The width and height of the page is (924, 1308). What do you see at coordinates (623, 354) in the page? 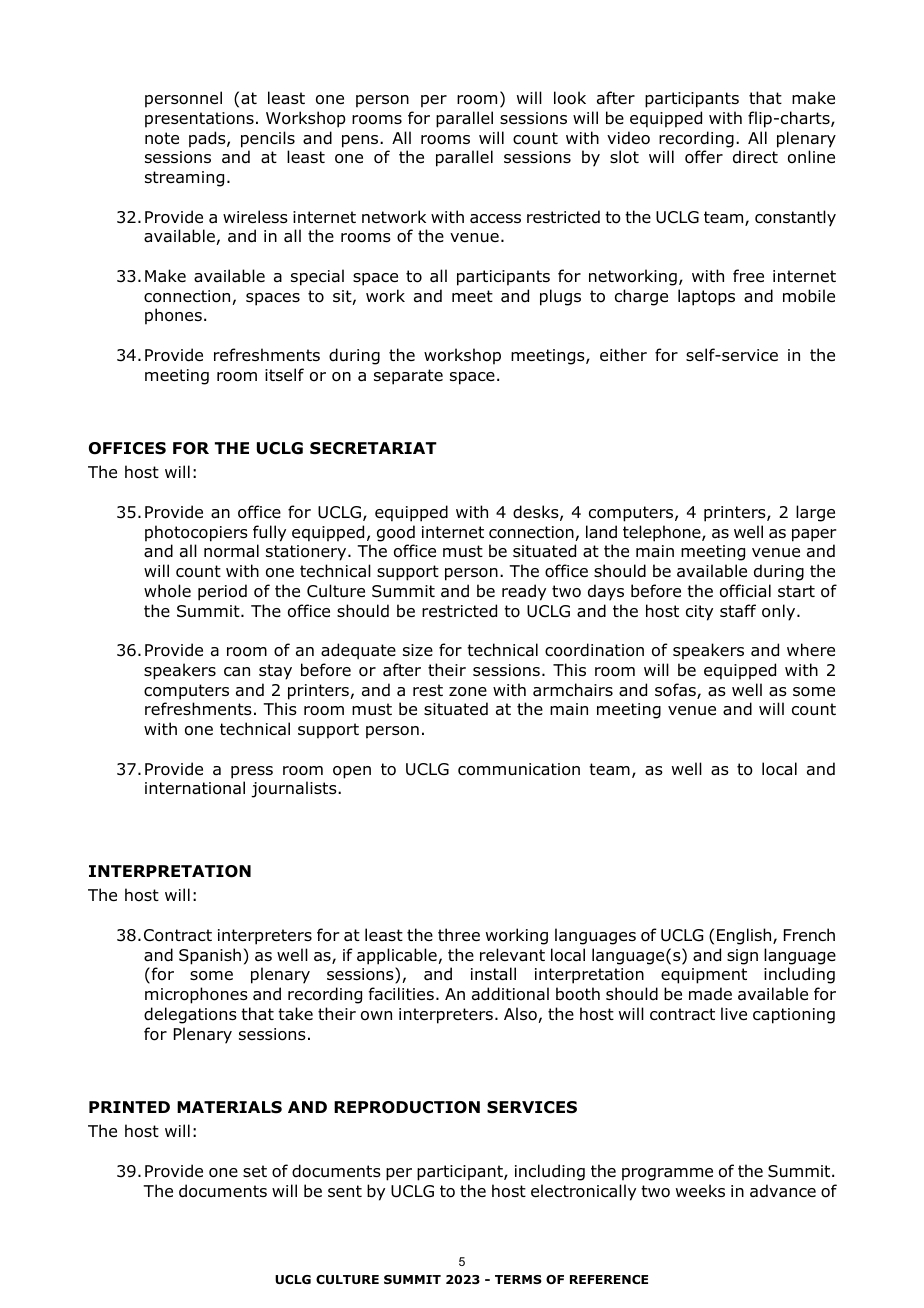
I see `either` at bounding box center [623, 354].
